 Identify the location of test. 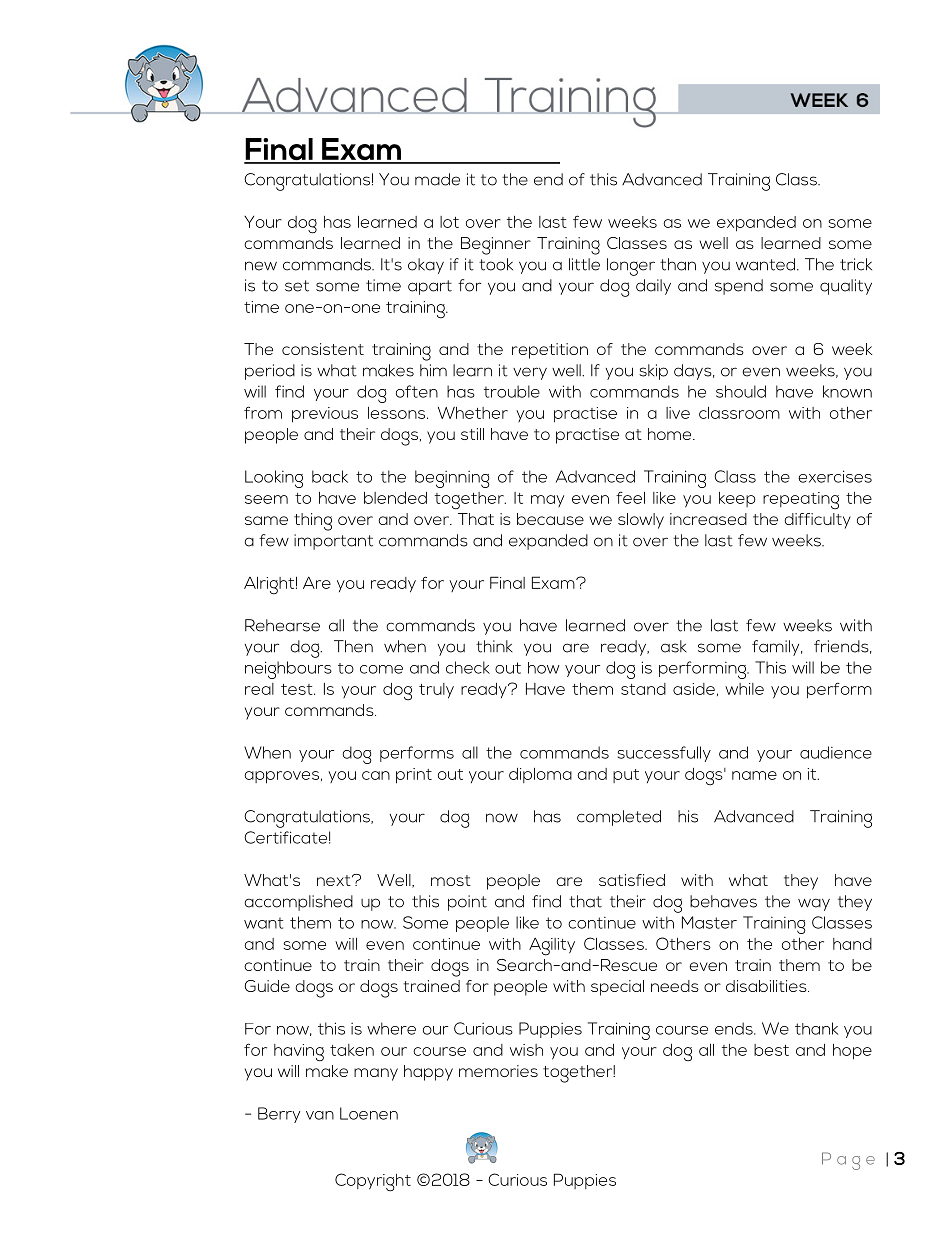
(298, 689).
